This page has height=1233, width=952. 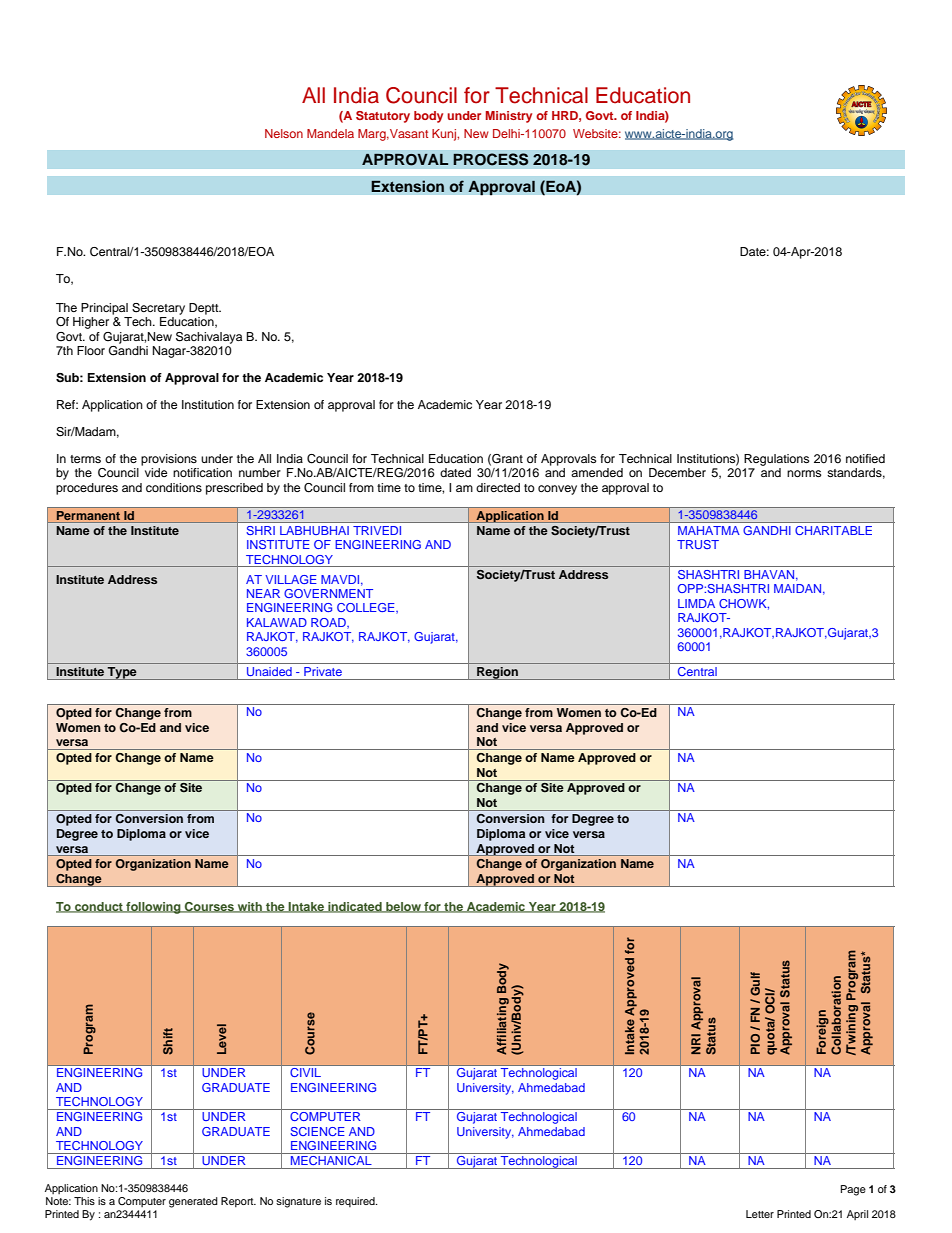 What do you see at coordinates (776, 460) in the page?
I see `Regulations` at bounding box center [776, 460].
